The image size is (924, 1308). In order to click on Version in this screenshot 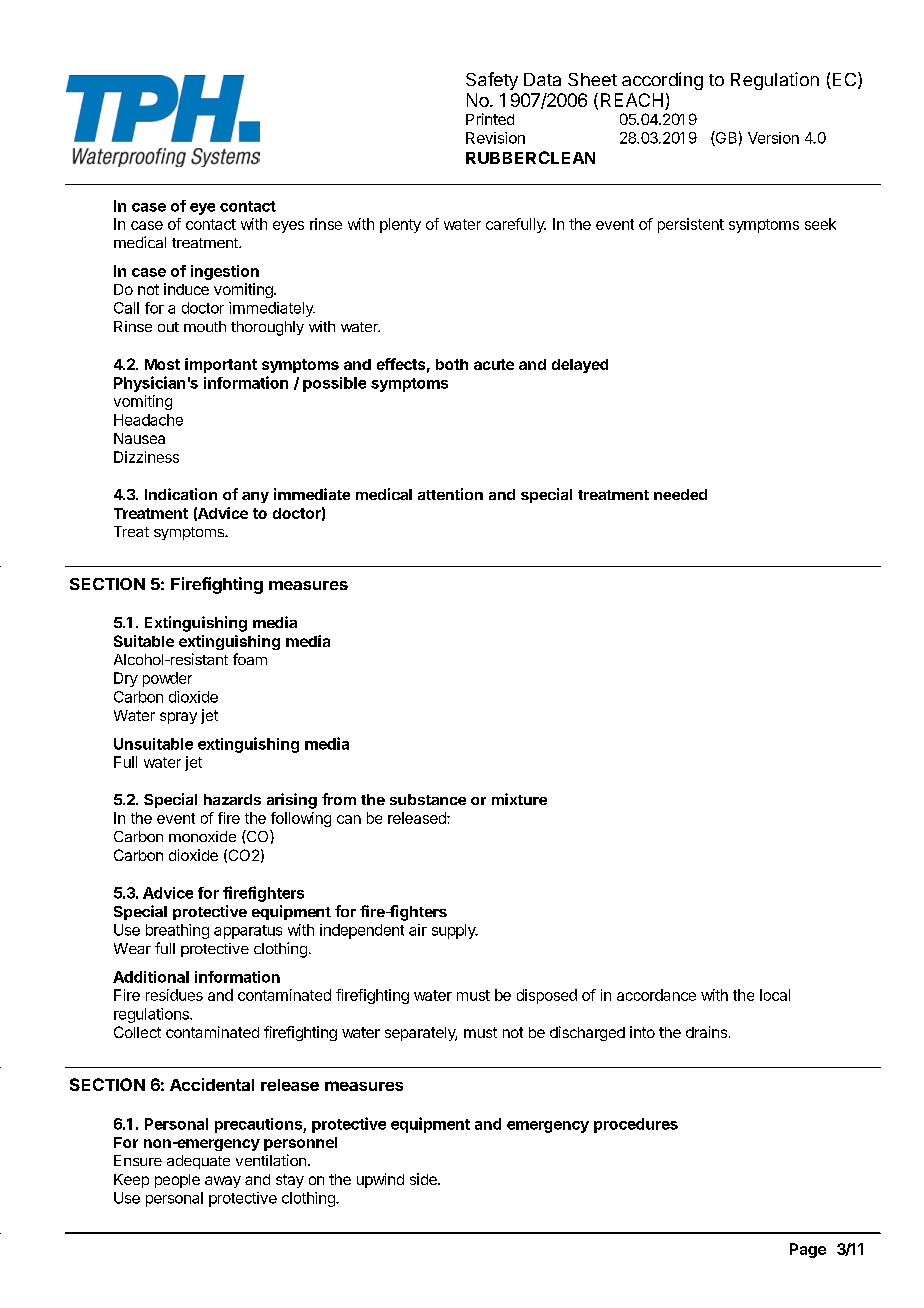, I will do `click(773, 138)`.
